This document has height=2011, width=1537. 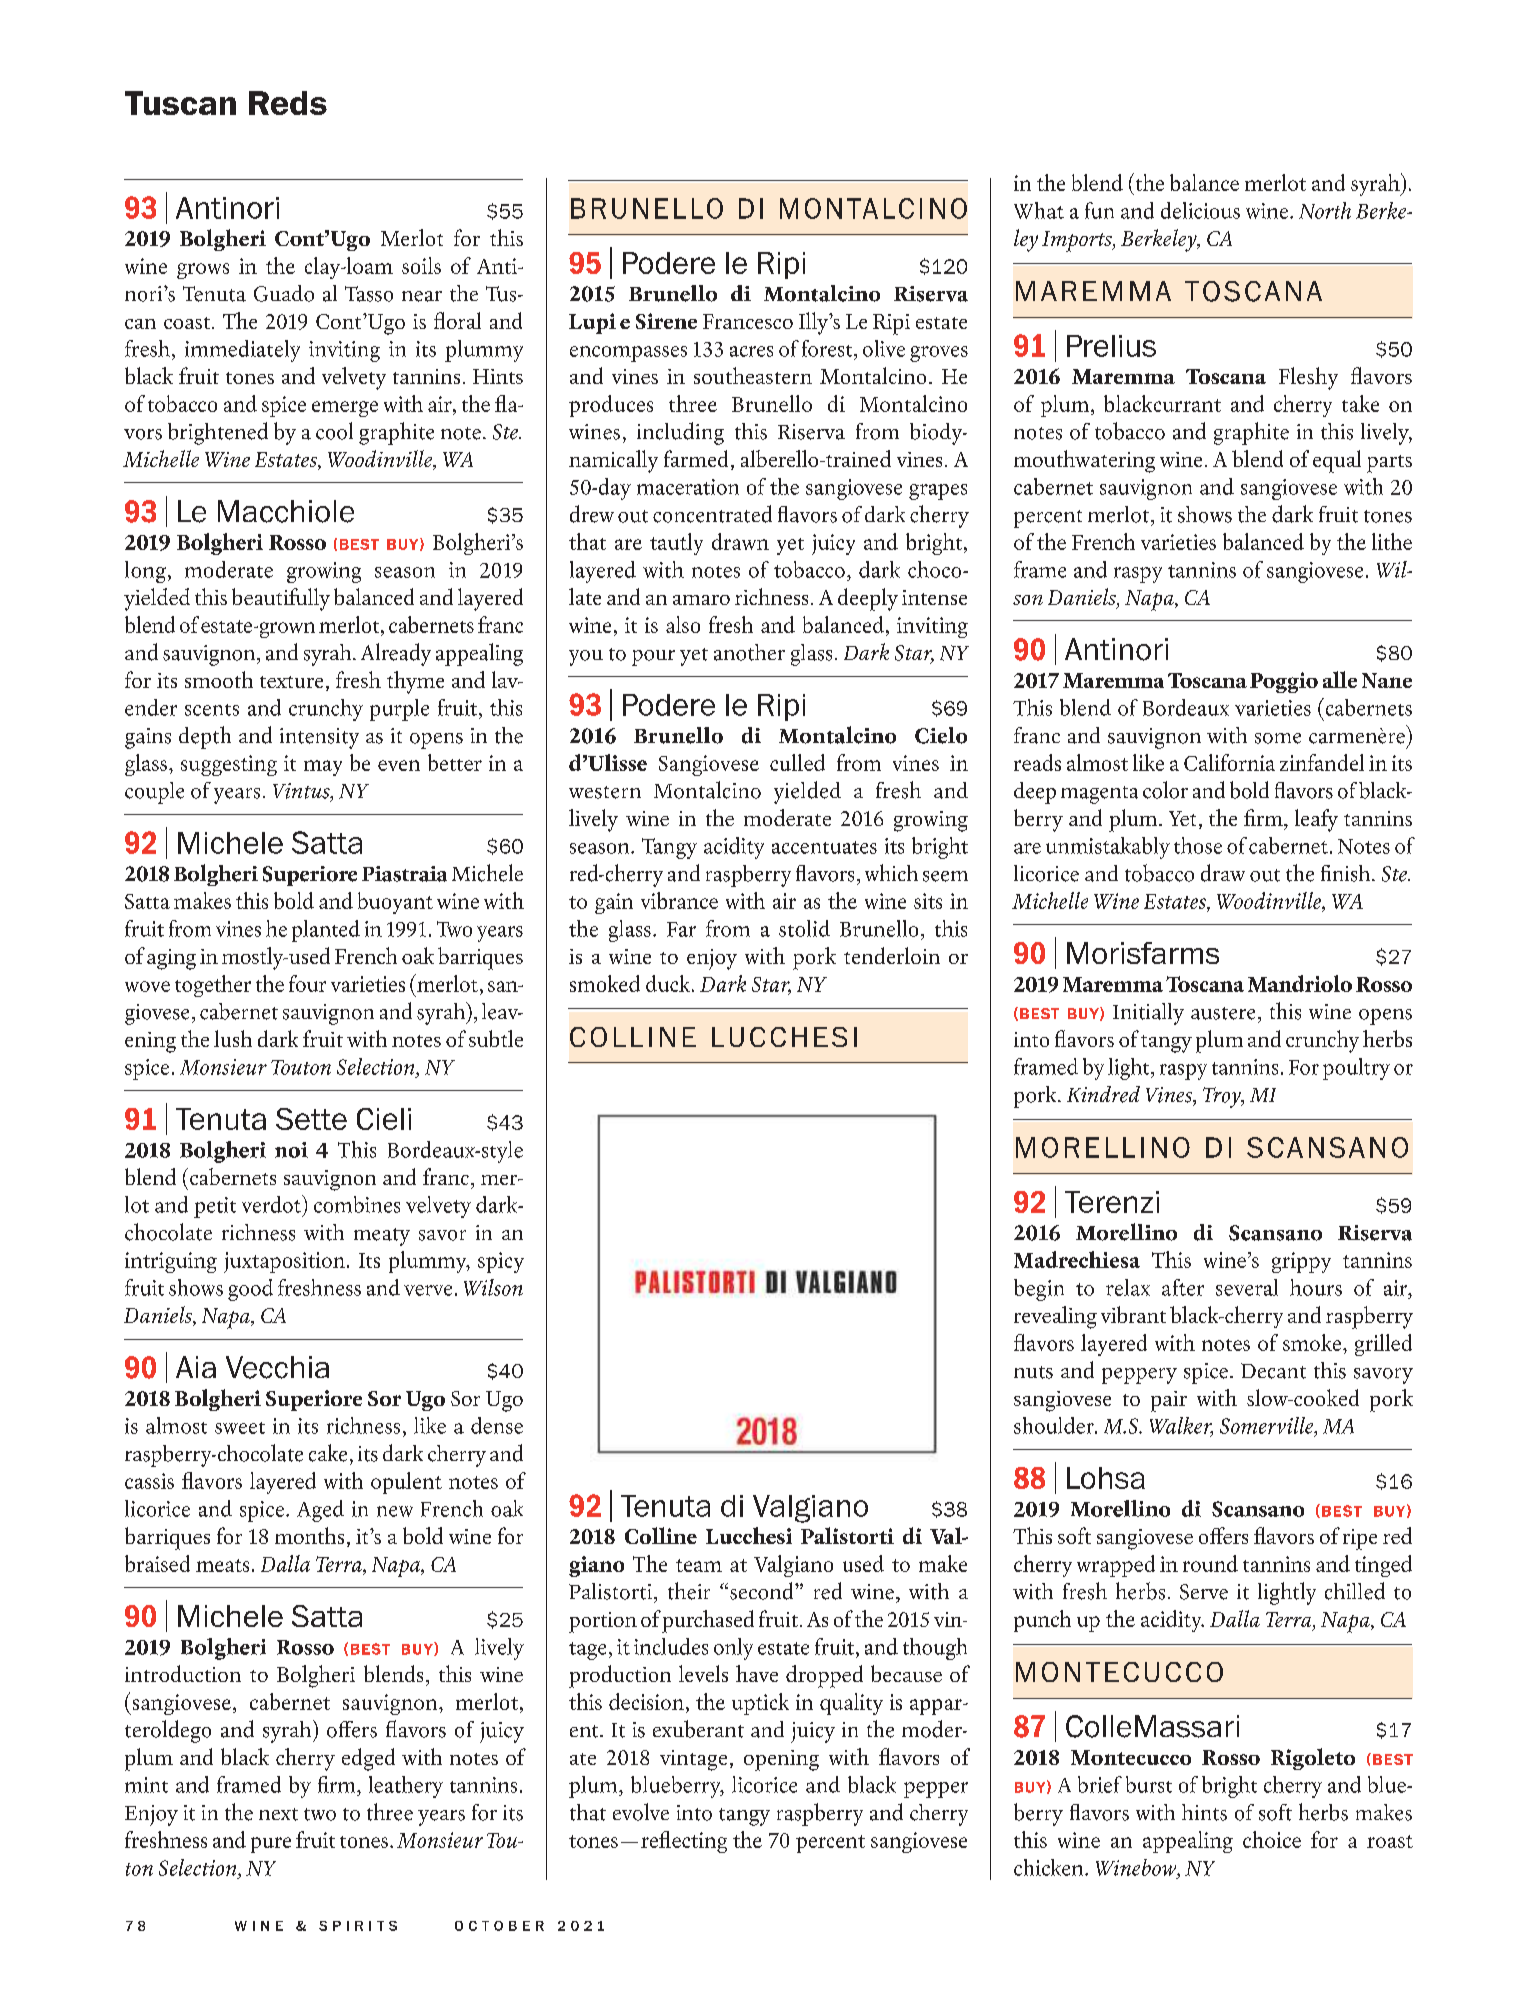 What do you see at coordinates (751, 351) in the document?
I see `acres` at bounding box center [751, 351].
